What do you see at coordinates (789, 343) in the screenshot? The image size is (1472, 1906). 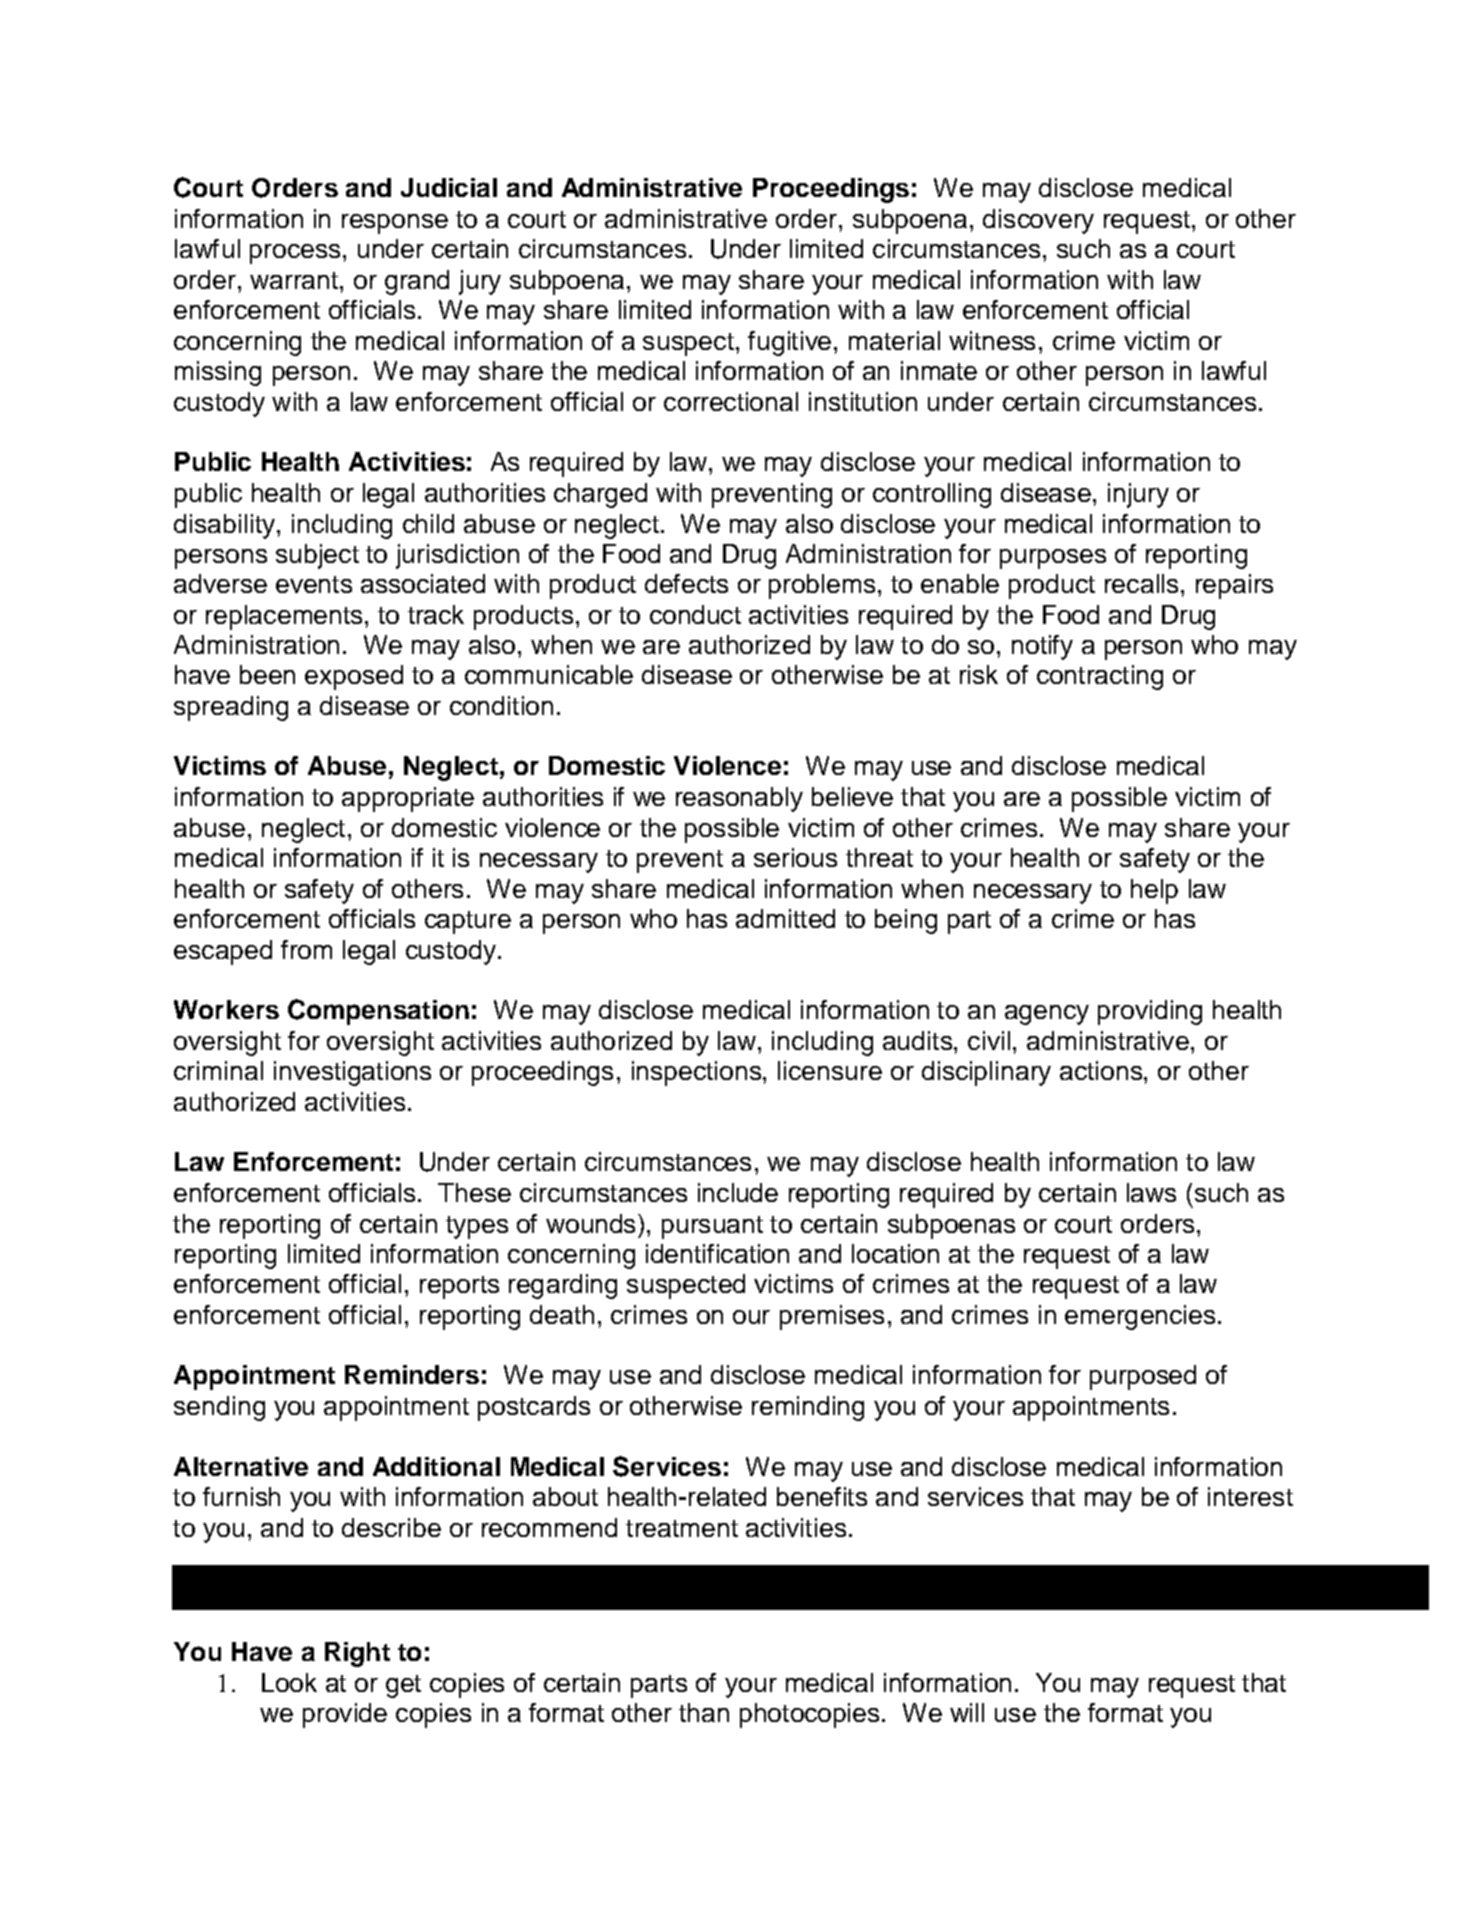 I see `fugitive` at bounding box center [789, 343].
